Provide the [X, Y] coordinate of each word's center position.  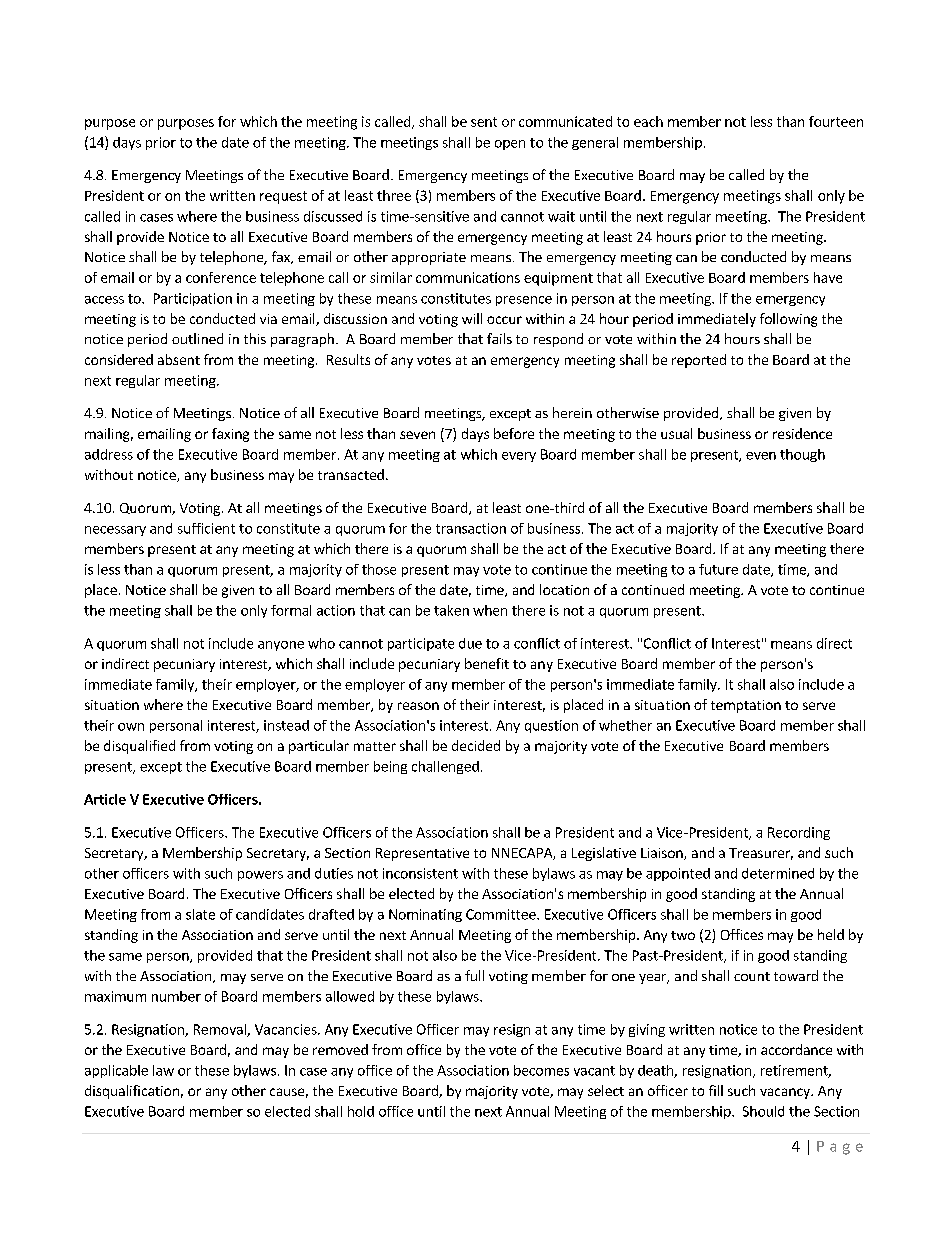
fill [716, 1090]
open [510, 145]
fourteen [836, 121]
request [283, 197]
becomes [541, 1070]
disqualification [132, 1092]
